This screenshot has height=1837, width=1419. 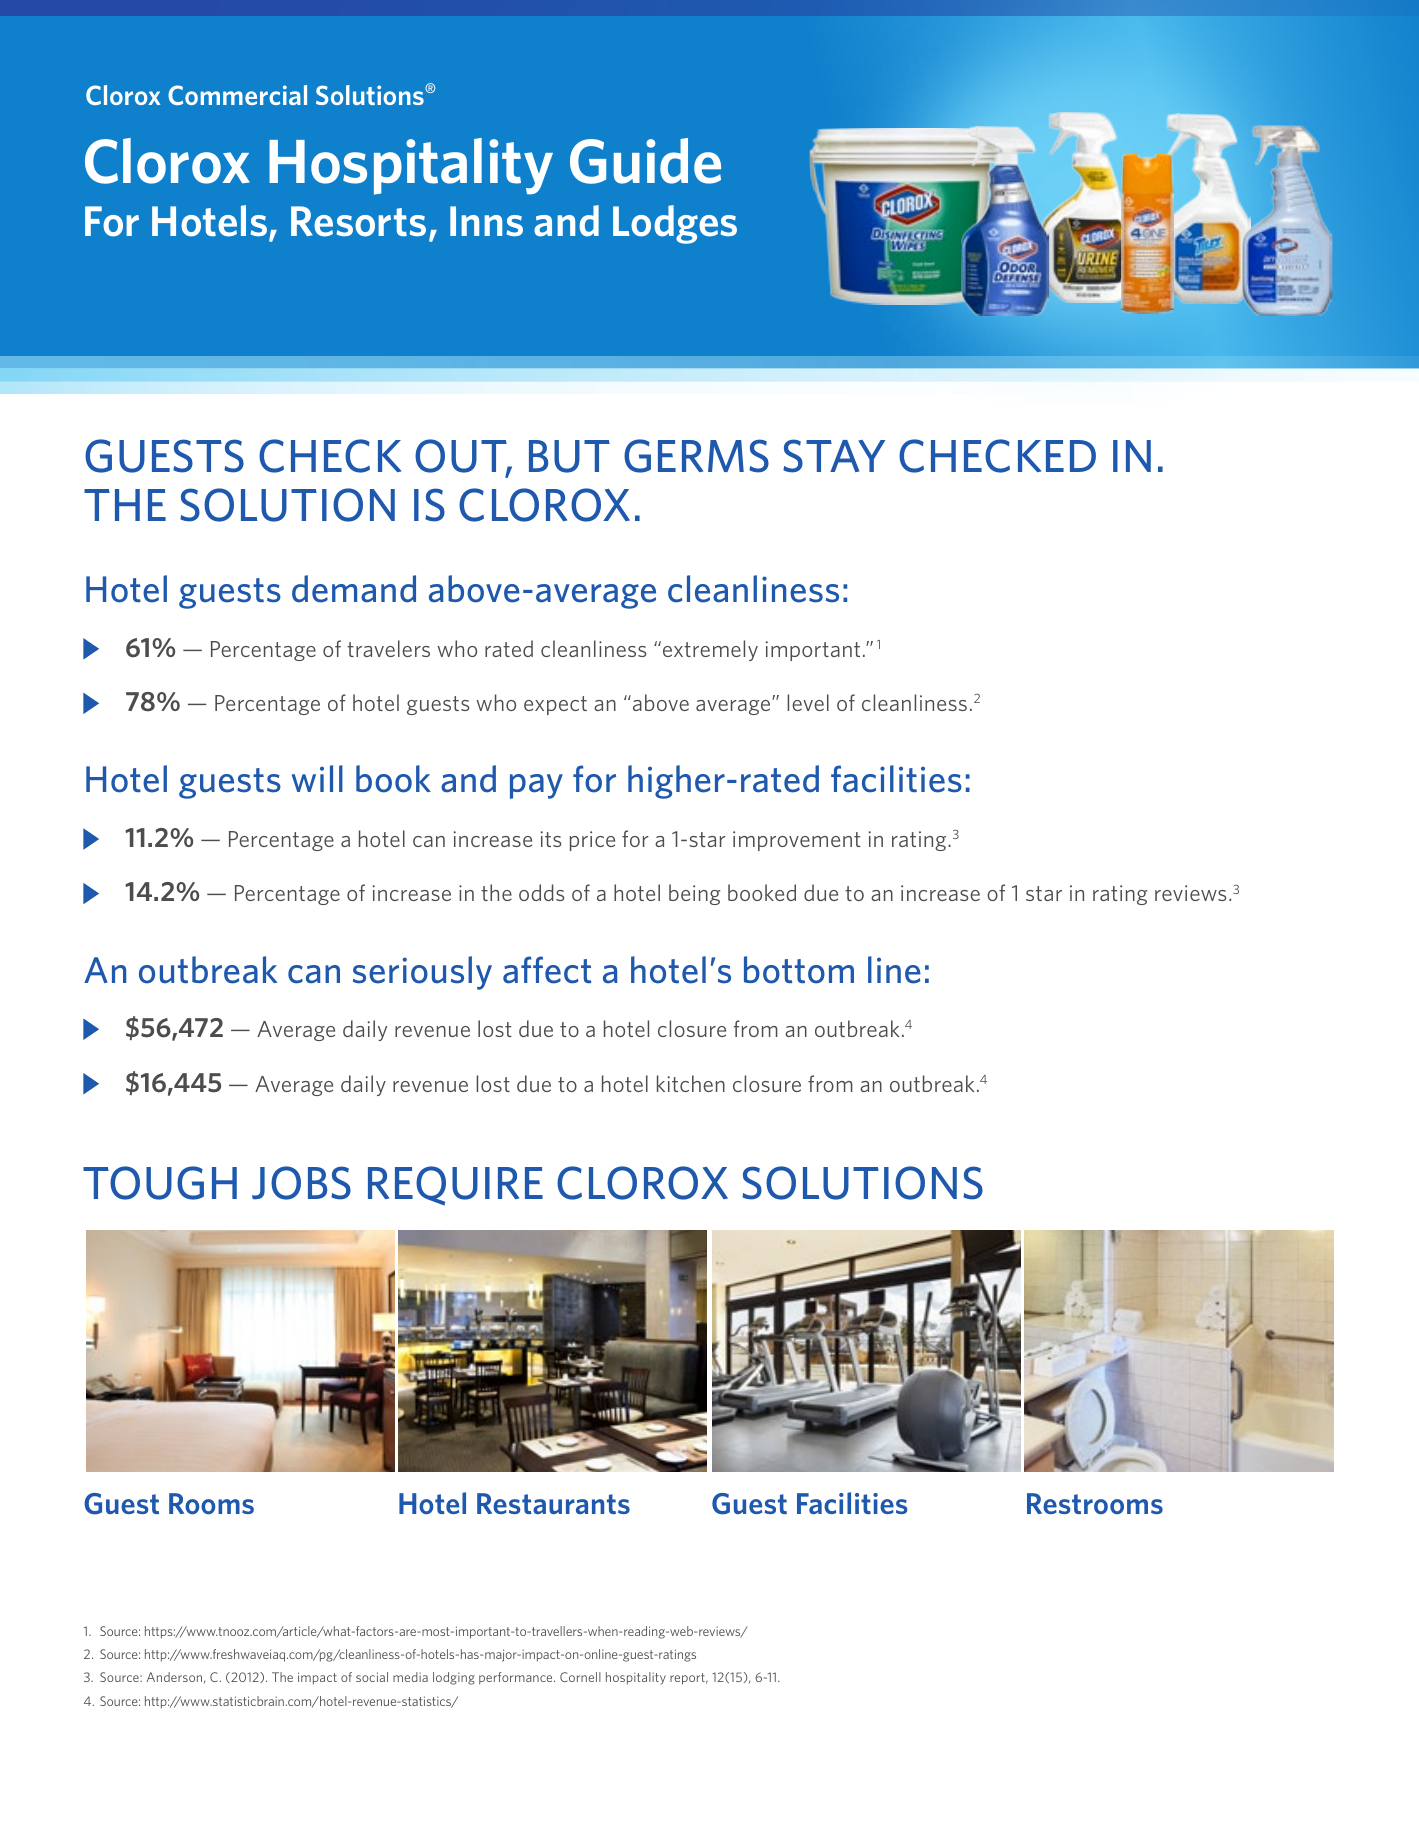 I want to click on social, so click(x=372, y=1677).
